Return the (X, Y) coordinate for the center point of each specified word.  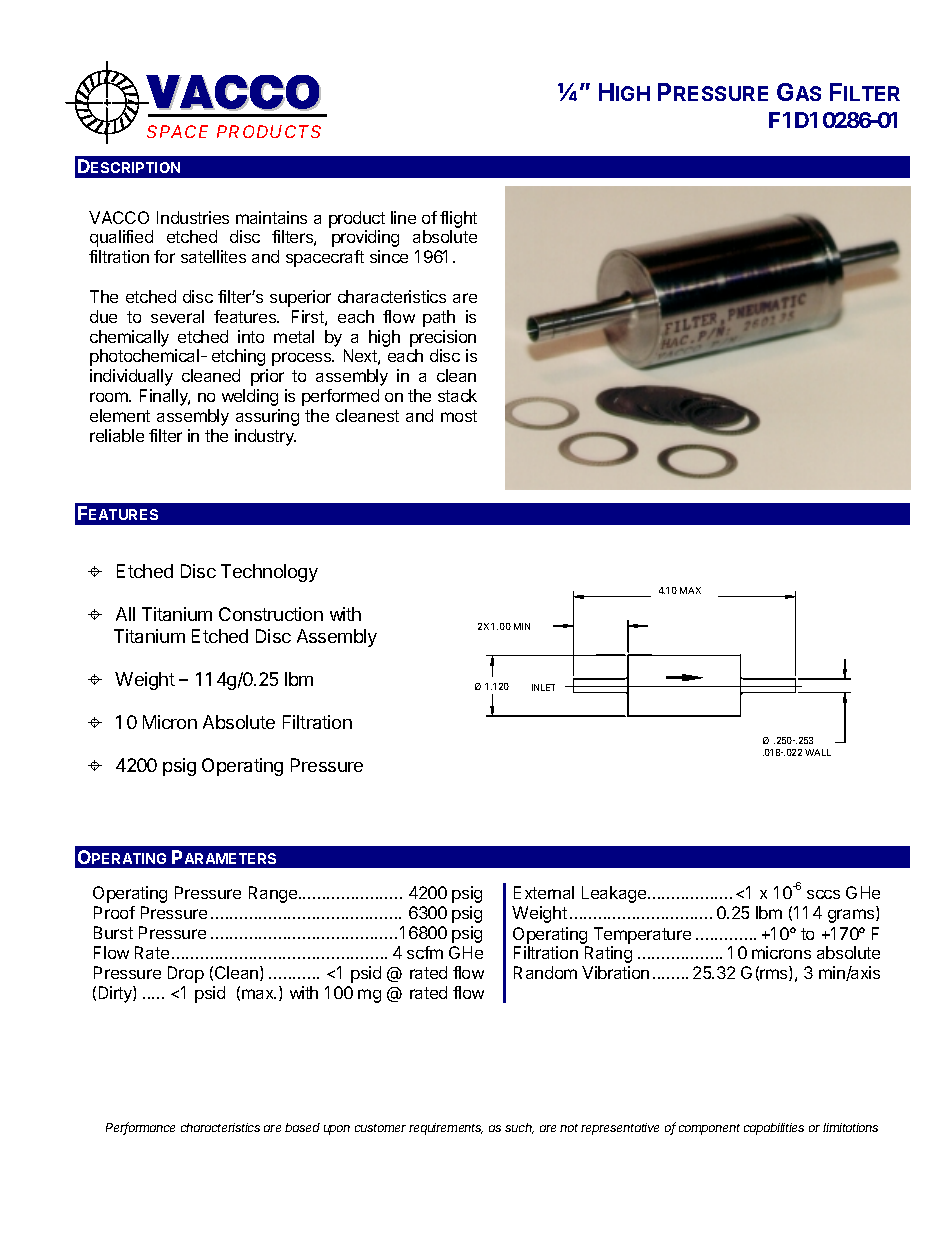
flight (458, 219)
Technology (269, 573)
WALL (818, 752)
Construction (271, 614)
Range (274, 894)
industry (265, 437)
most (459, 416)
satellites (213, 256)
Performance (140, 1128)
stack (457, 395)
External (544, 892)
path (439, 318)
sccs (823, 894)
